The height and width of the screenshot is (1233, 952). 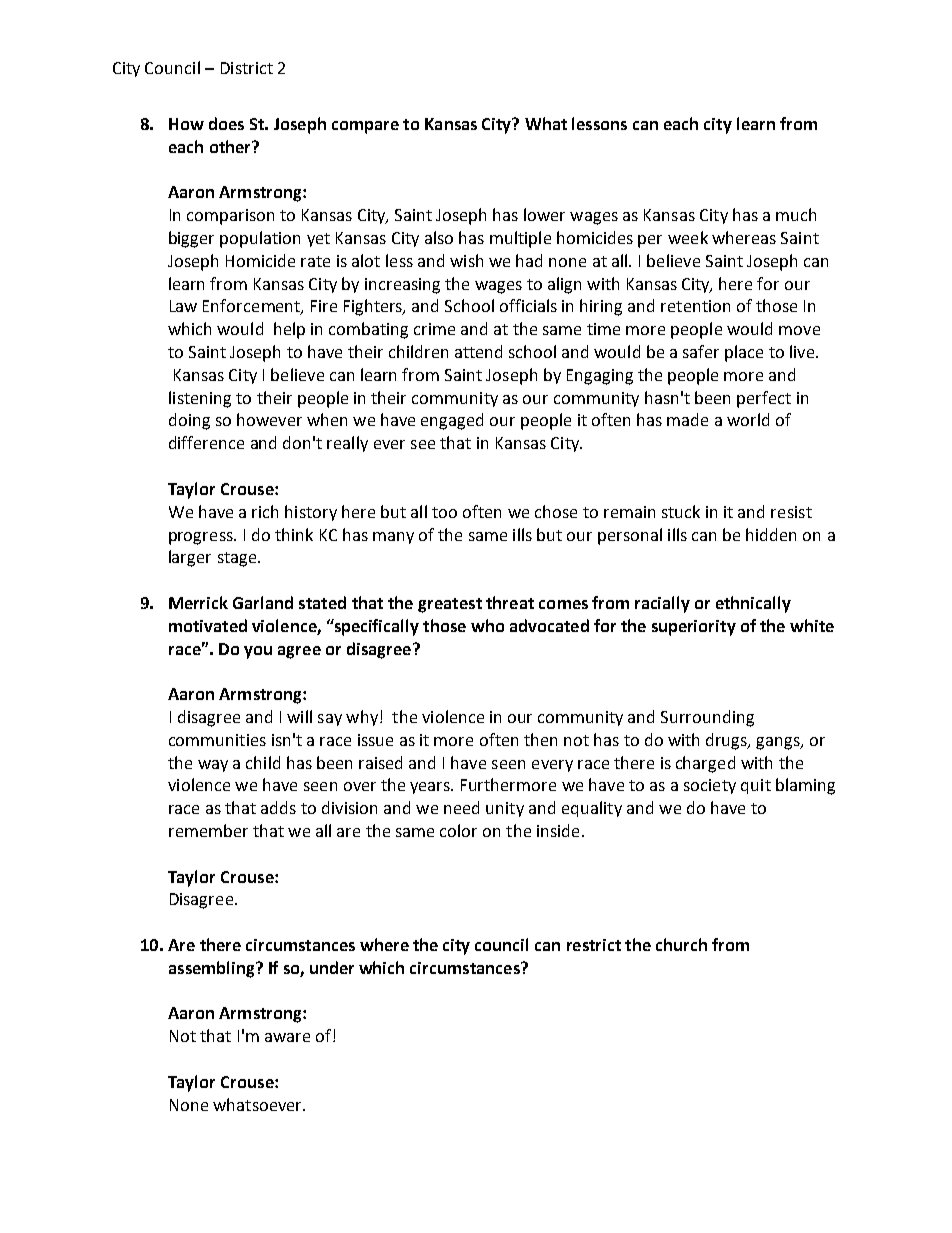 I want to click on aware, so click(x=287, y=1037).
